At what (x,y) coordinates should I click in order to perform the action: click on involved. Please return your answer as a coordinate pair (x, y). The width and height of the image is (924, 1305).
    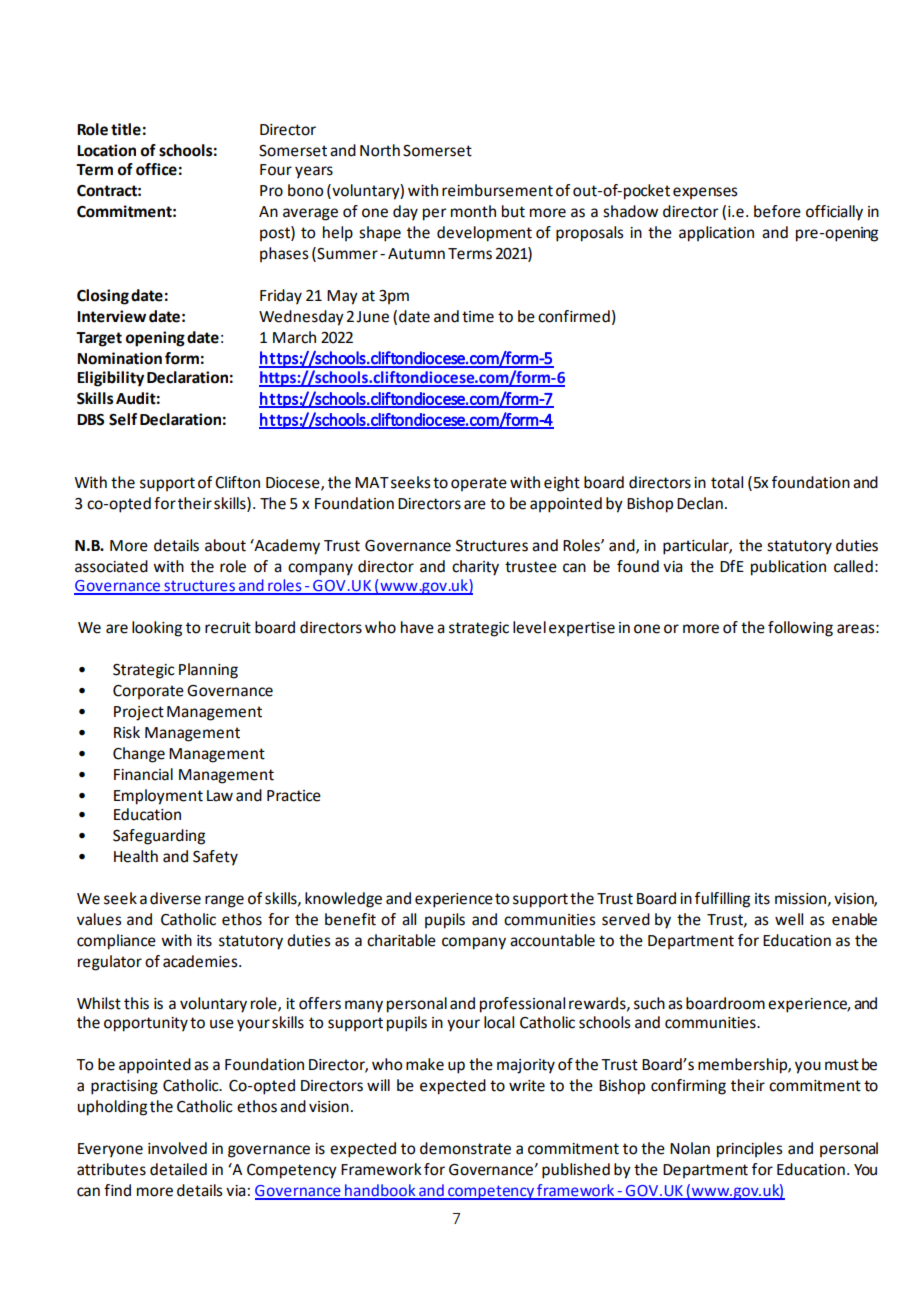
    Looking at the image, I should click on (177, 1148).
